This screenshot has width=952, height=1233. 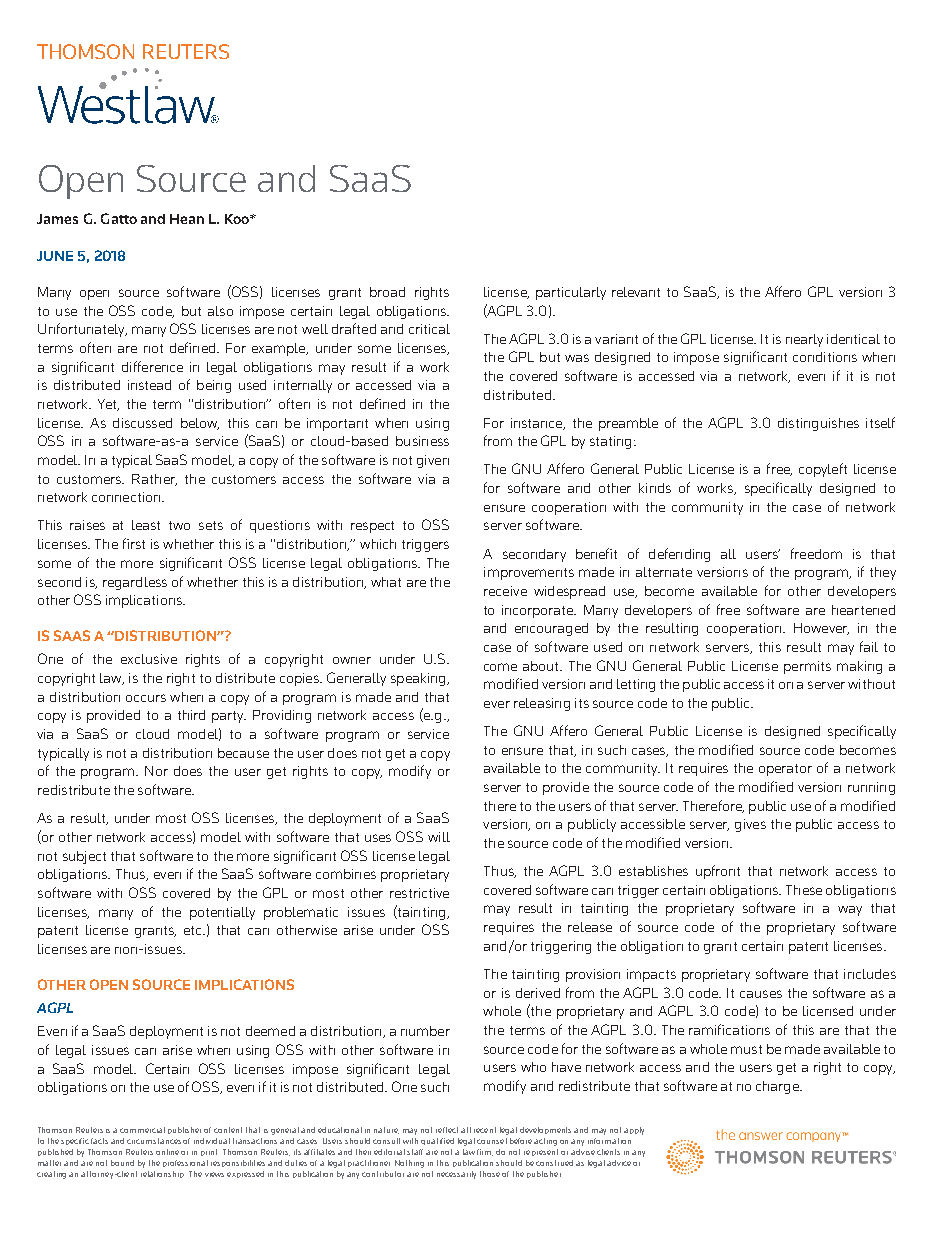 What do you see at coordinates (804, 340) in the screenshot?
I see `nearly` at bounding box center [804, 340].
